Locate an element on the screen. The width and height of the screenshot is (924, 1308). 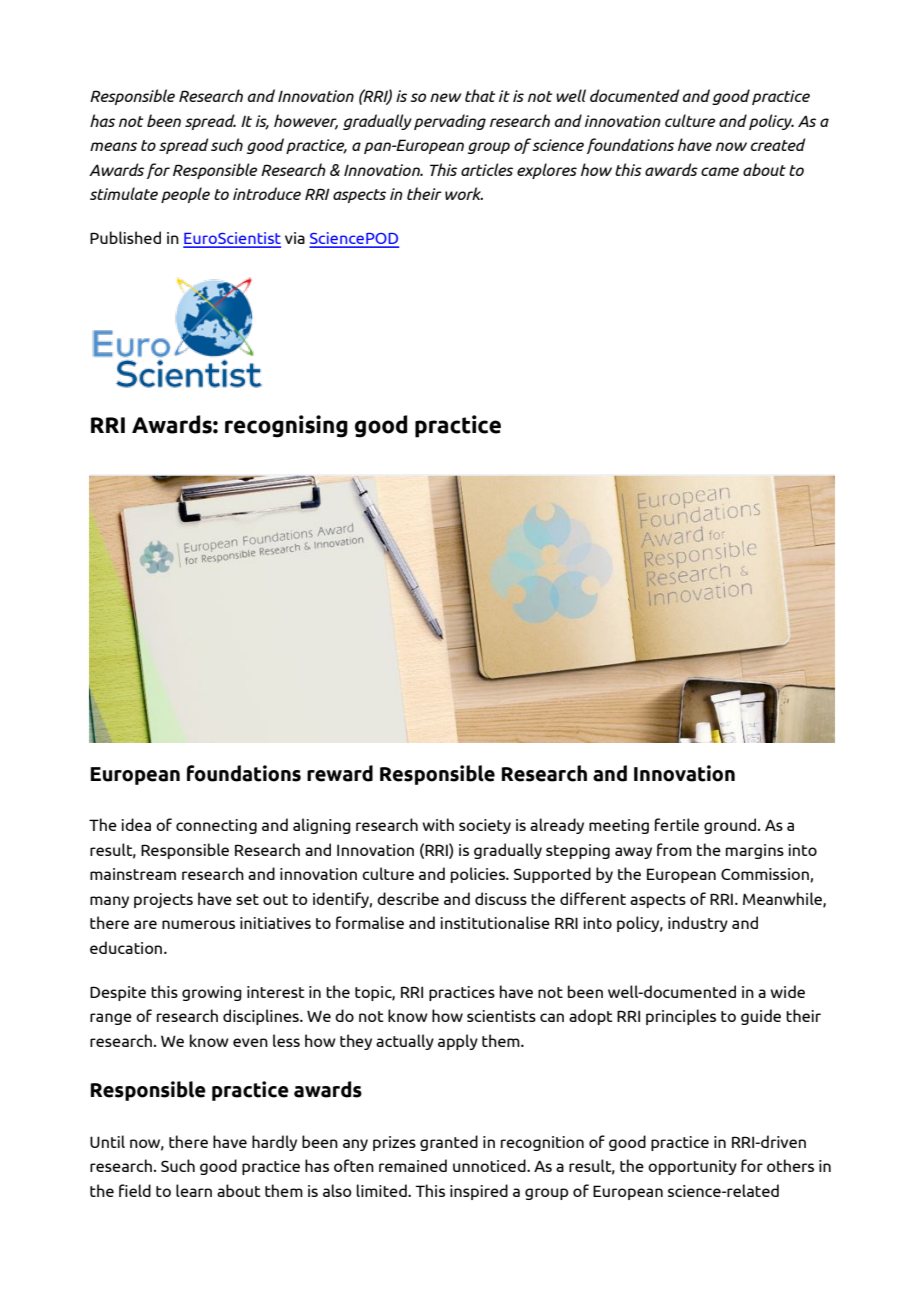
recognising is located at coordinates (286, 426).
